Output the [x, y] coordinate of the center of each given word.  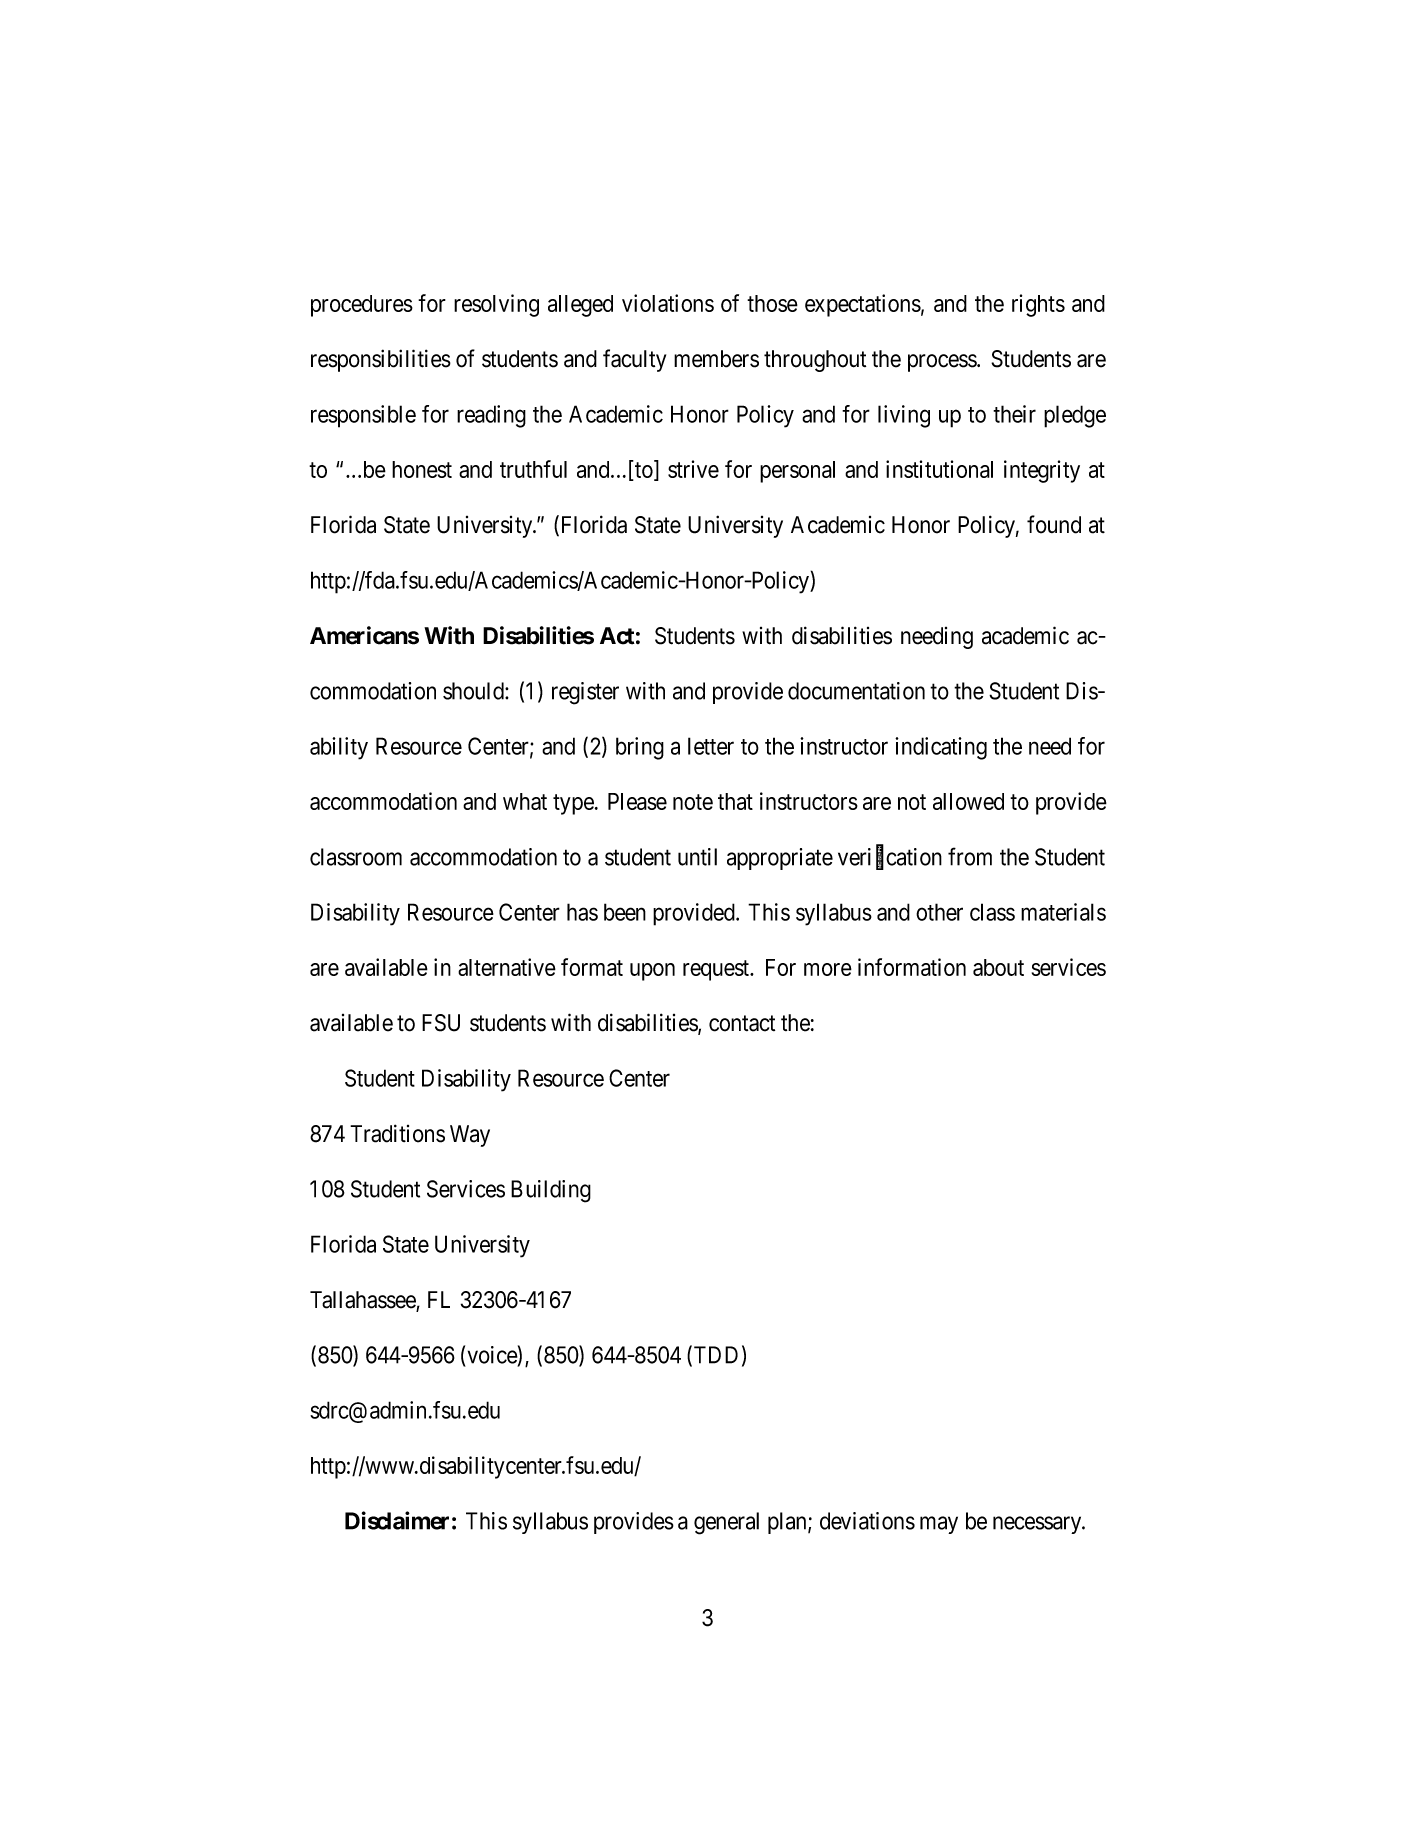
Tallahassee [363, 1301]
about [998, 967]
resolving [496, 305]
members [716, 359]
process [943, 363]
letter [711, 746]
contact [742, 1023]
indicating [941, 748]
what [525, 801]
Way [470, 1136]
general [726, 1523]
